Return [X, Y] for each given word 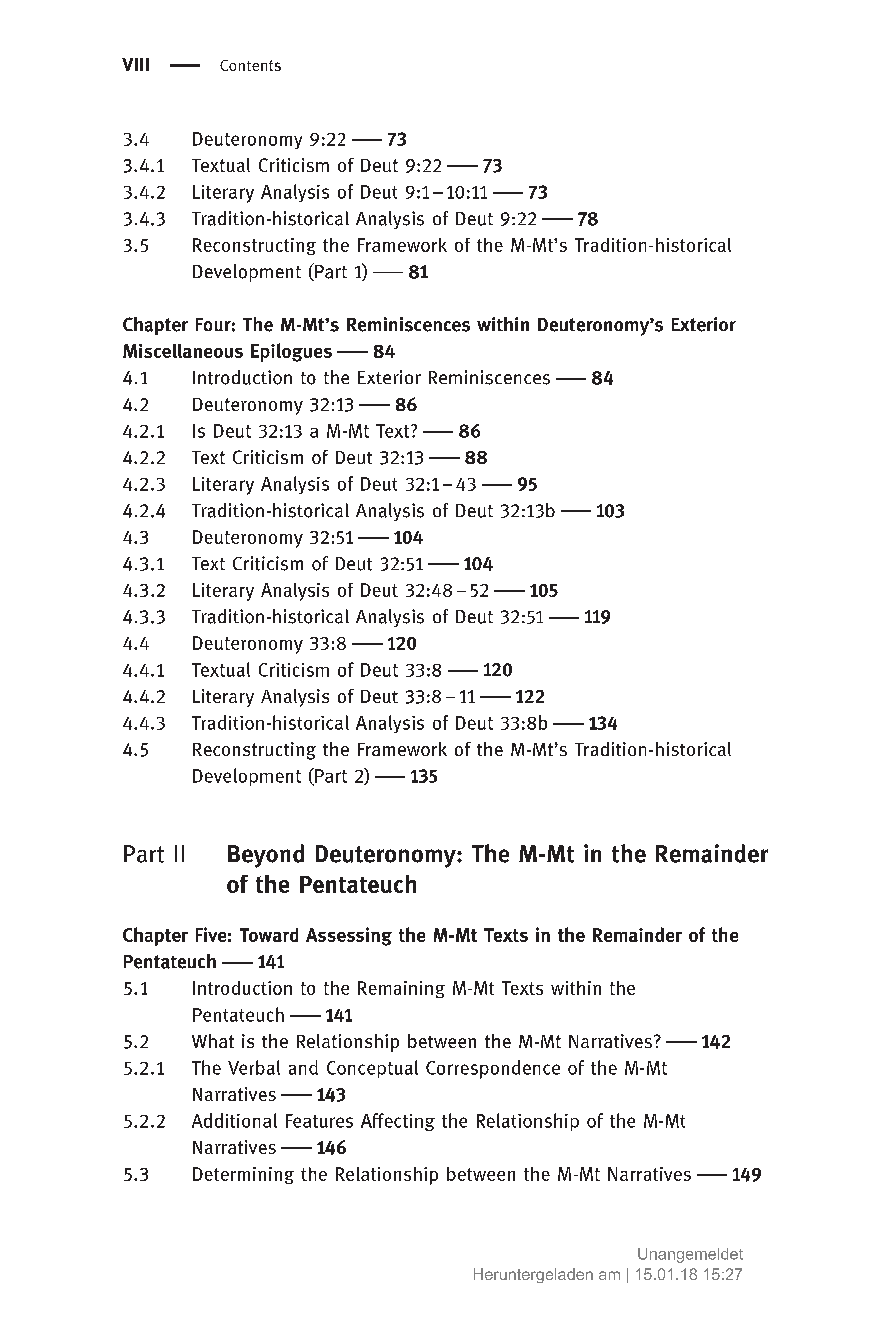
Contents [250, 65]
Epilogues [291, 352]
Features [319, 1121]
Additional [234, 1120]
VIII [135, 64]
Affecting [398, 1122]
